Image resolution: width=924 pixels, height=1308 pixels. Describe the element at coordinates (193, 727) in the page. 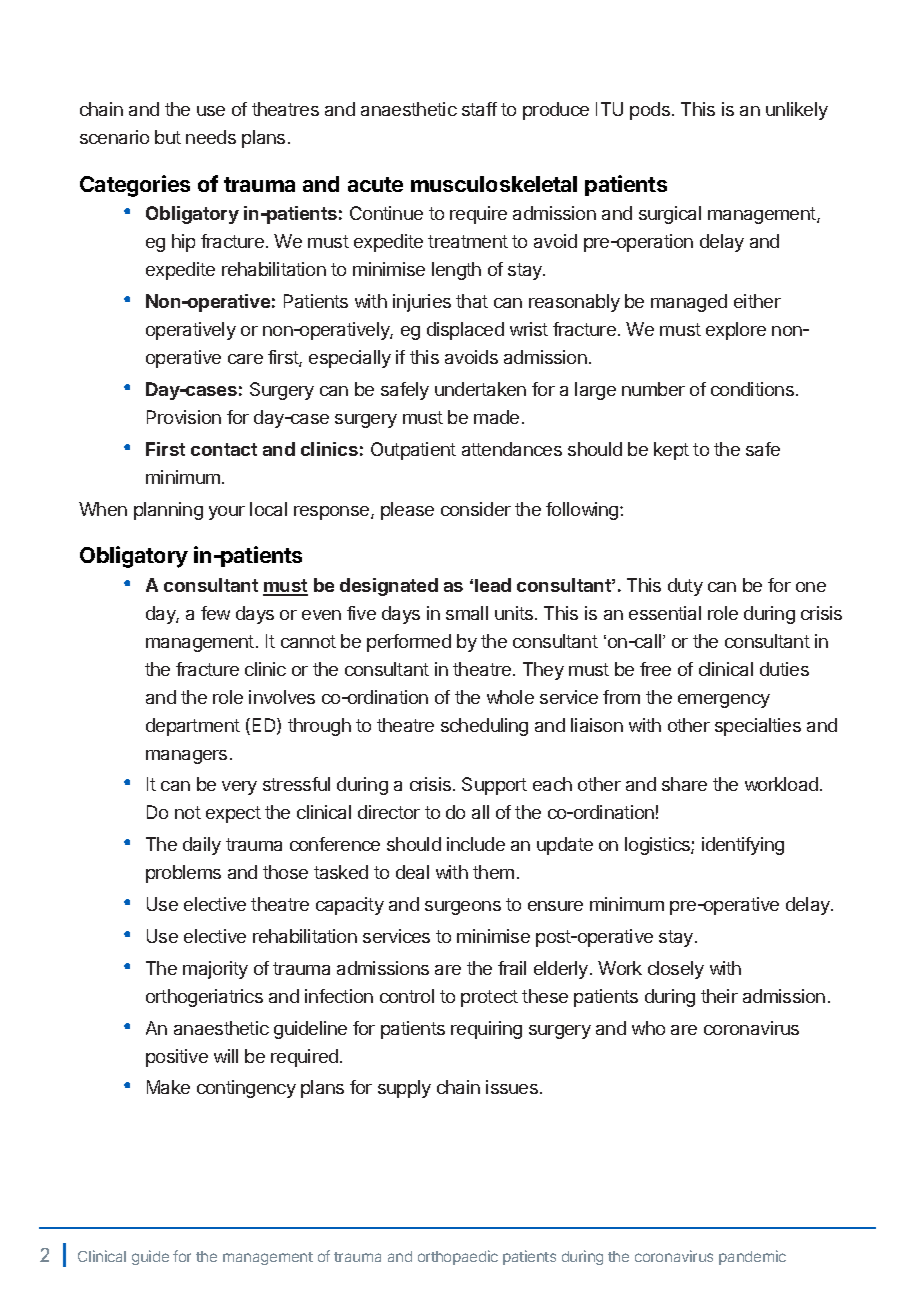

I see `department` at that location.
